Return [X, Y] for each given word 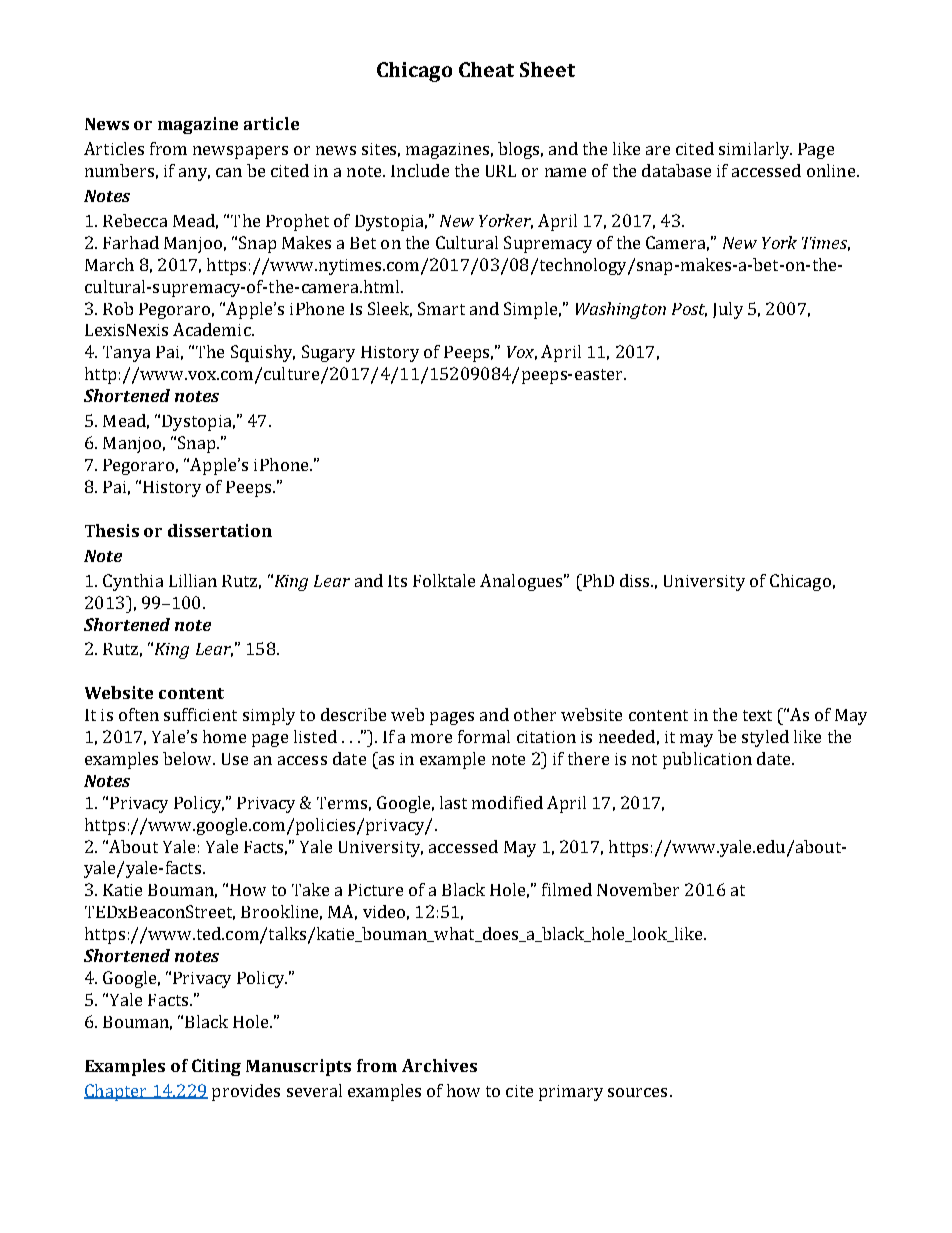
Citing [216, 1067]
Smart [441, 308]
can [229, 172]
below [189, 758]
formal [484, 736]
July [728, 310]
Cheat [486, 69]
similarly [755, 150]
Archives [439, 1065]
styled [765, 738]
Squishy [263, 353]
